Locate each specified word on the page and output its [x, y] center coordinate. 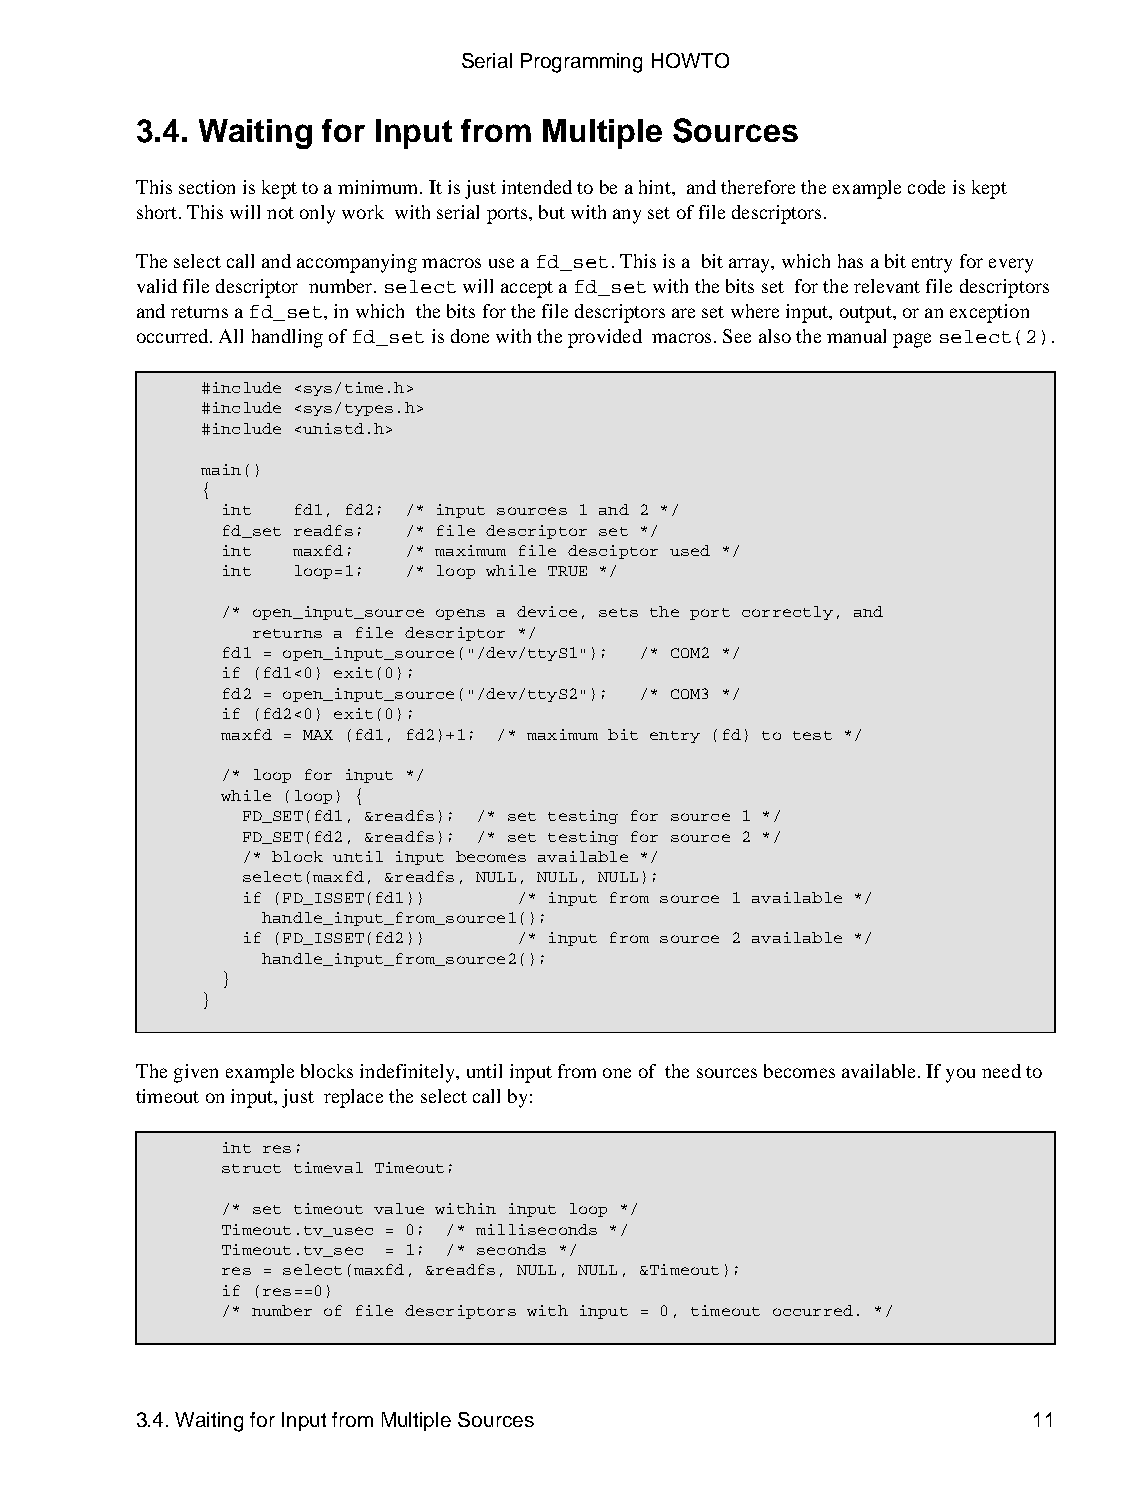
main [221, 469]
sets [618, 612]
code [926, 187]
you [960, 1075]
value [399, 1208]
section [207, 187]
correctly [787, 613]
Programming [581, 63]
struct [251, 1168]
